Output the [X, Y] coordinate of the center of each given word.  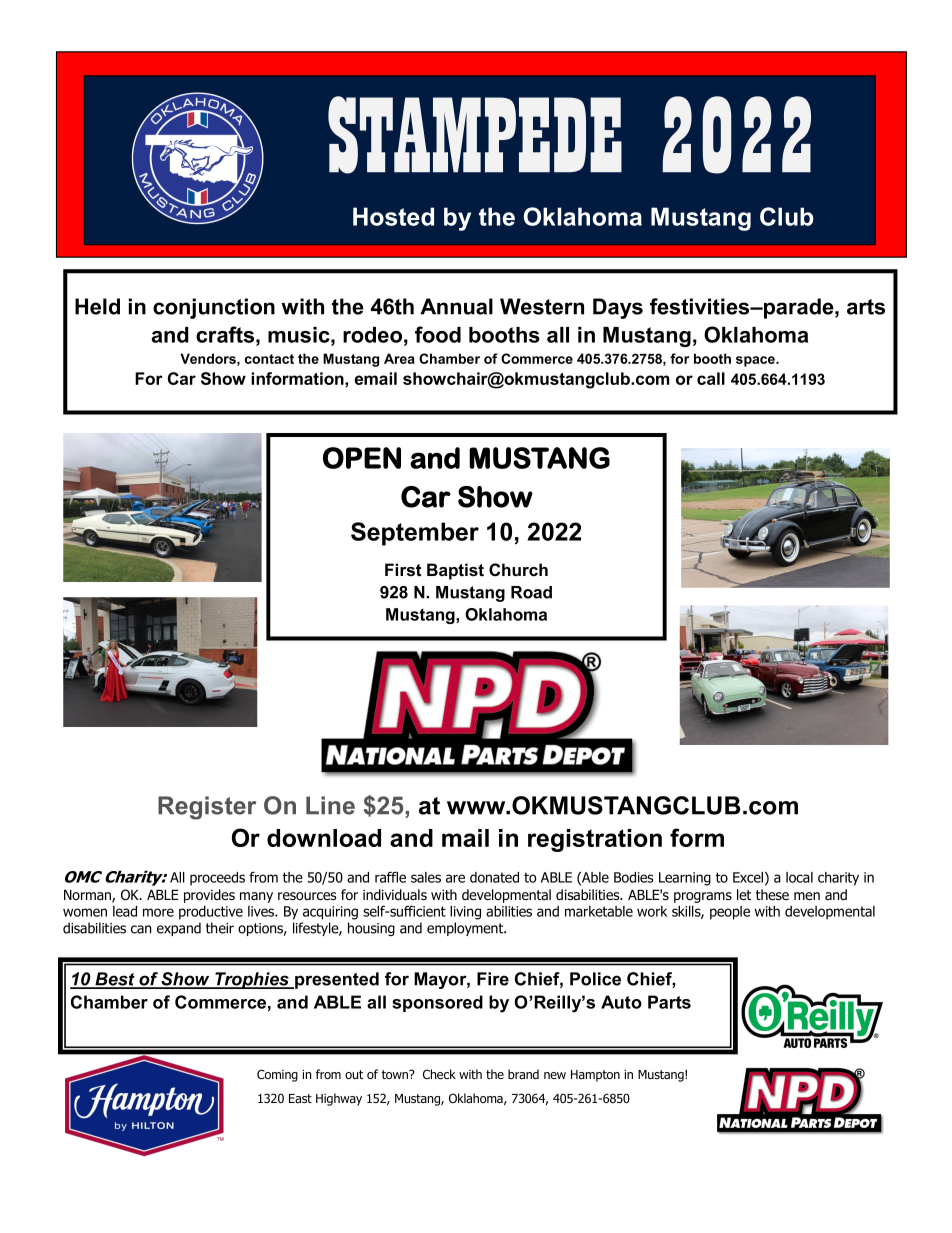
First [403, 569]
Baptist [455, 571]
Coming [277, 1075]
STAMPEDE [475, 135]
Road [531, 592]
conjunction [214, 308]
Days [618, 308]
